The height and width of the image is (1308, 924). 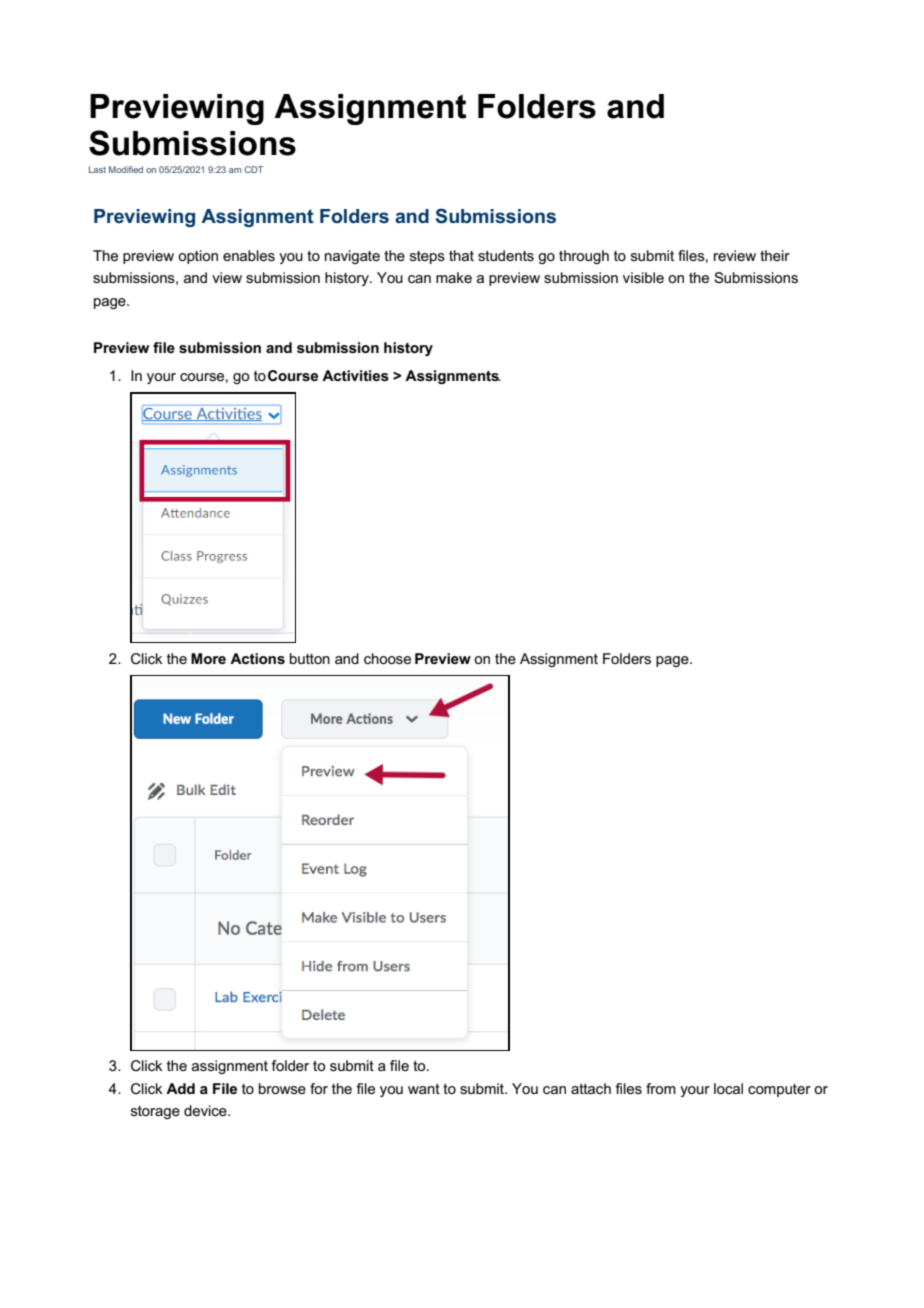 What do you see at coordinates (461, 255) in the image?
I see `that` at bounding box center [461, 255].
